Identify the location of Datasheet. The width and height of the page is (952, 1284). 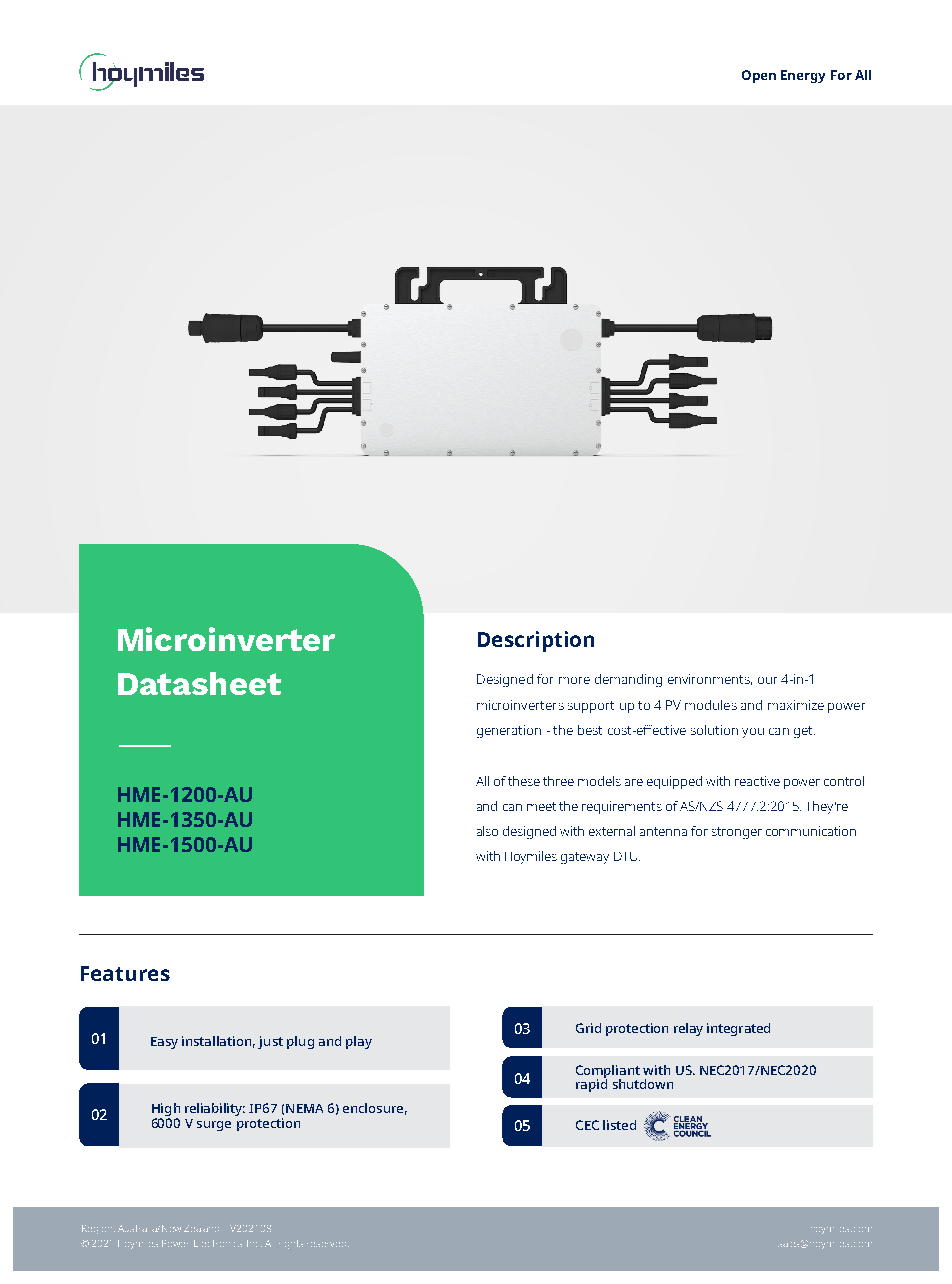
(199, 683).
